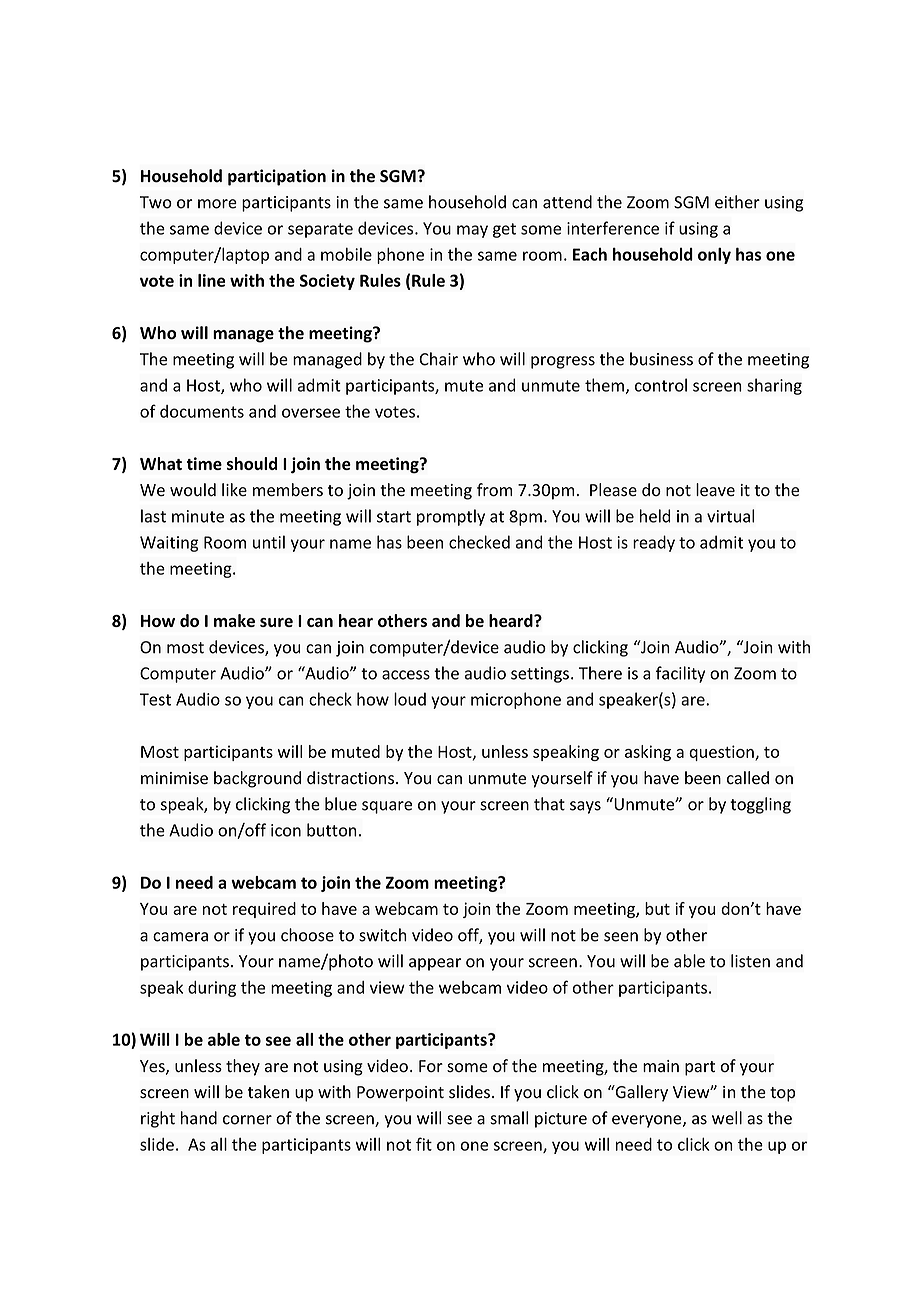 The height and width of the document is (1308, 924). What do you see at coordinates (654, 543) in the document?
I see `ready` at bounding box center [654, 543].
